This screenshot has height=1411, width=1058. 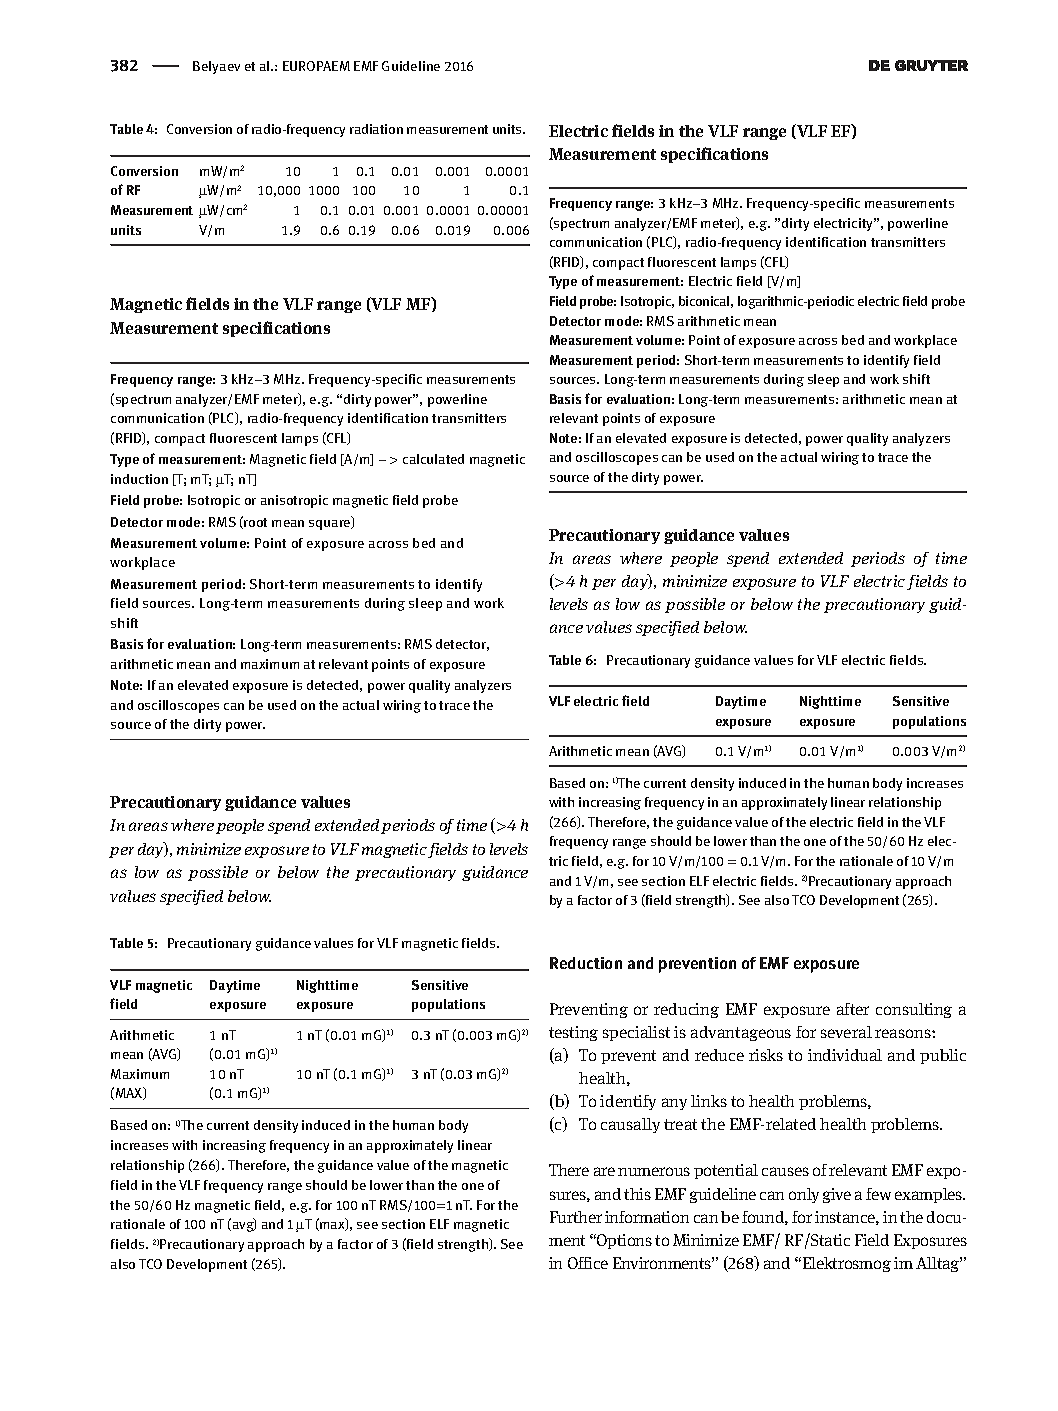 I want to click on specialist, so click(x=636, y=1033).
